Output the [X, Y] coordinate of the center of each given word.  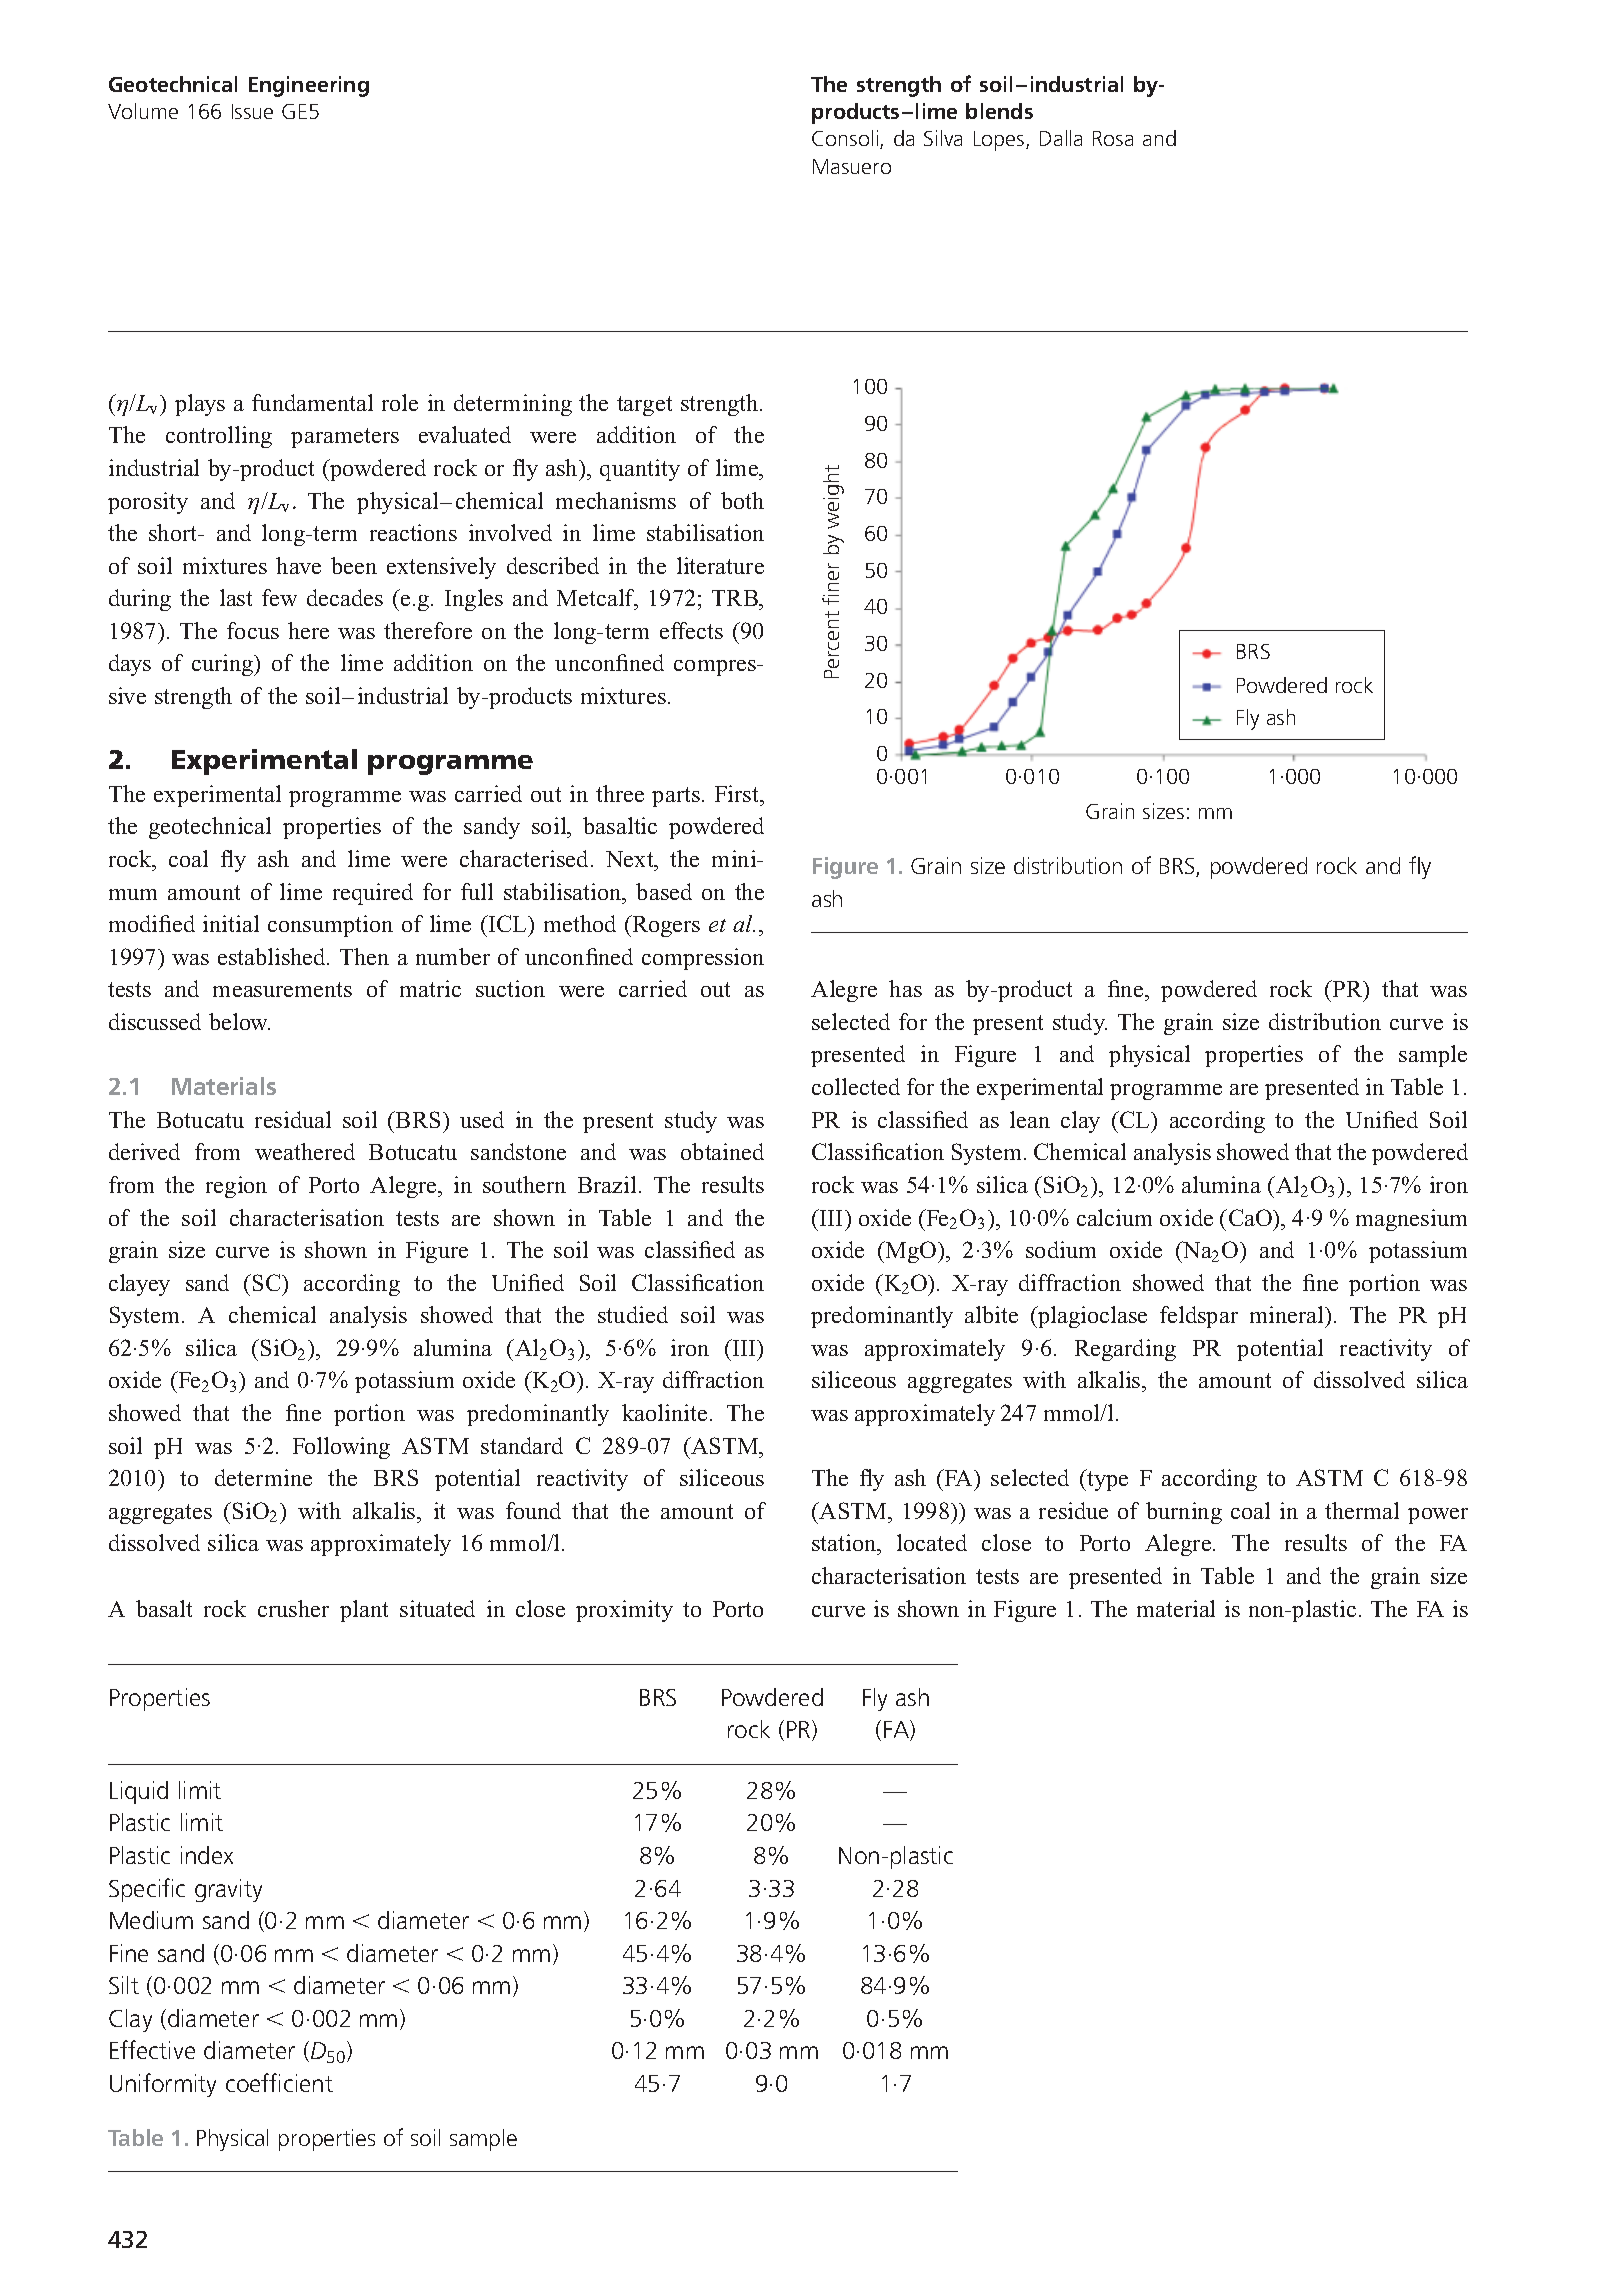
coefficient [279, 2082]
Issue [252, 111]
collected [856, 1086]
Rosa [1113, 138]
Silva [943, 138]
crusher [293, 1608]
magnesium [1411, 1220]
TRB [736, 598]
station [845, 1544]
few [279, 597]
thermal [1362, 1510]
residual [293, 1119]
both [742, 500]
